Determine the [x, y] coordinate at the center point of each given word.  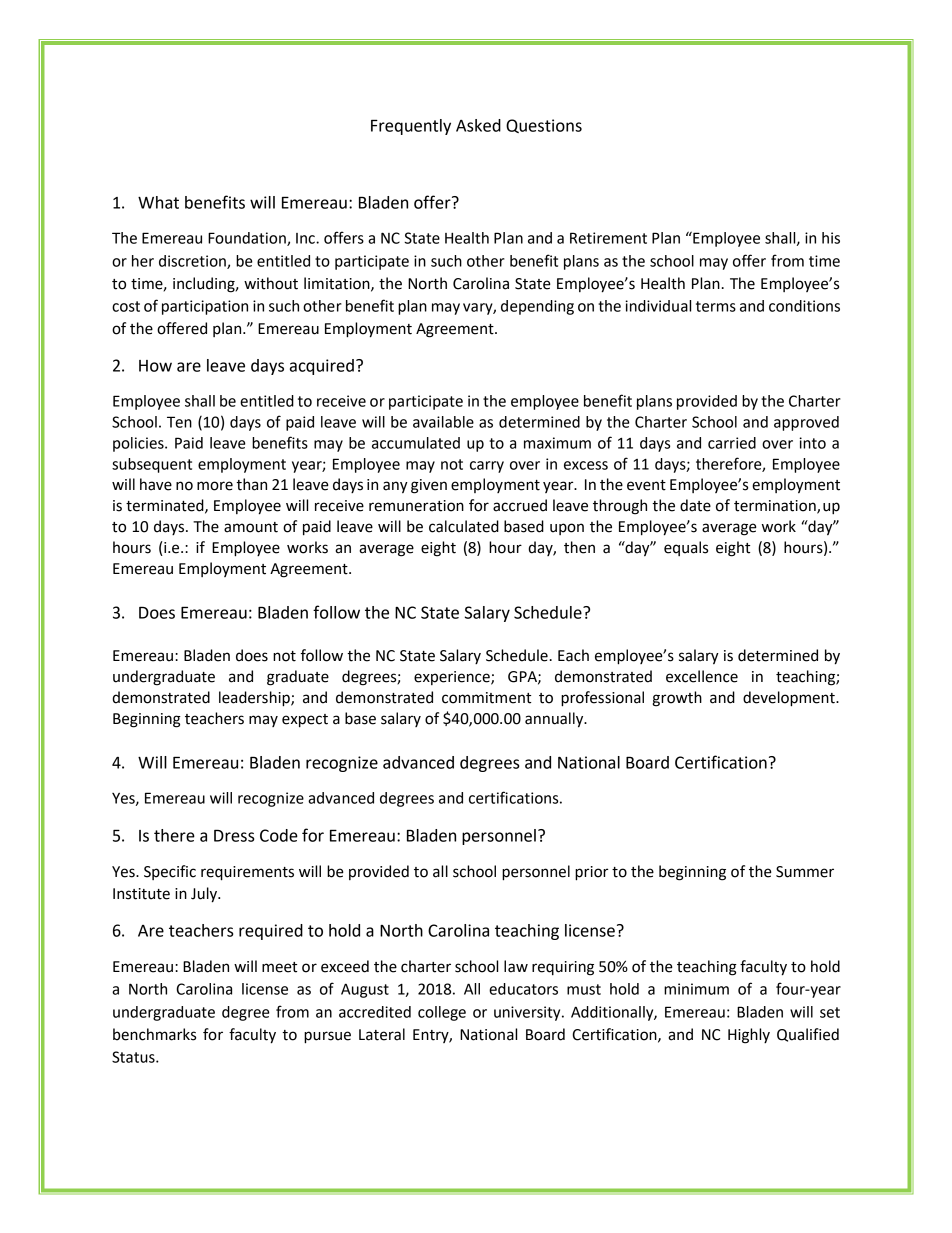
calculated [464, 526]
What [158, 202]
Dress [234, 835]
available [443, 422]
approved [806, 423]
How [155, 366]
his [831, 238]
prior [591, 873]
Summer [805, 872]
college [442, 1013]
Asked [478, 125]
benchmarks [154, 1034]
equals [686, 548]
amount [251, 527]
